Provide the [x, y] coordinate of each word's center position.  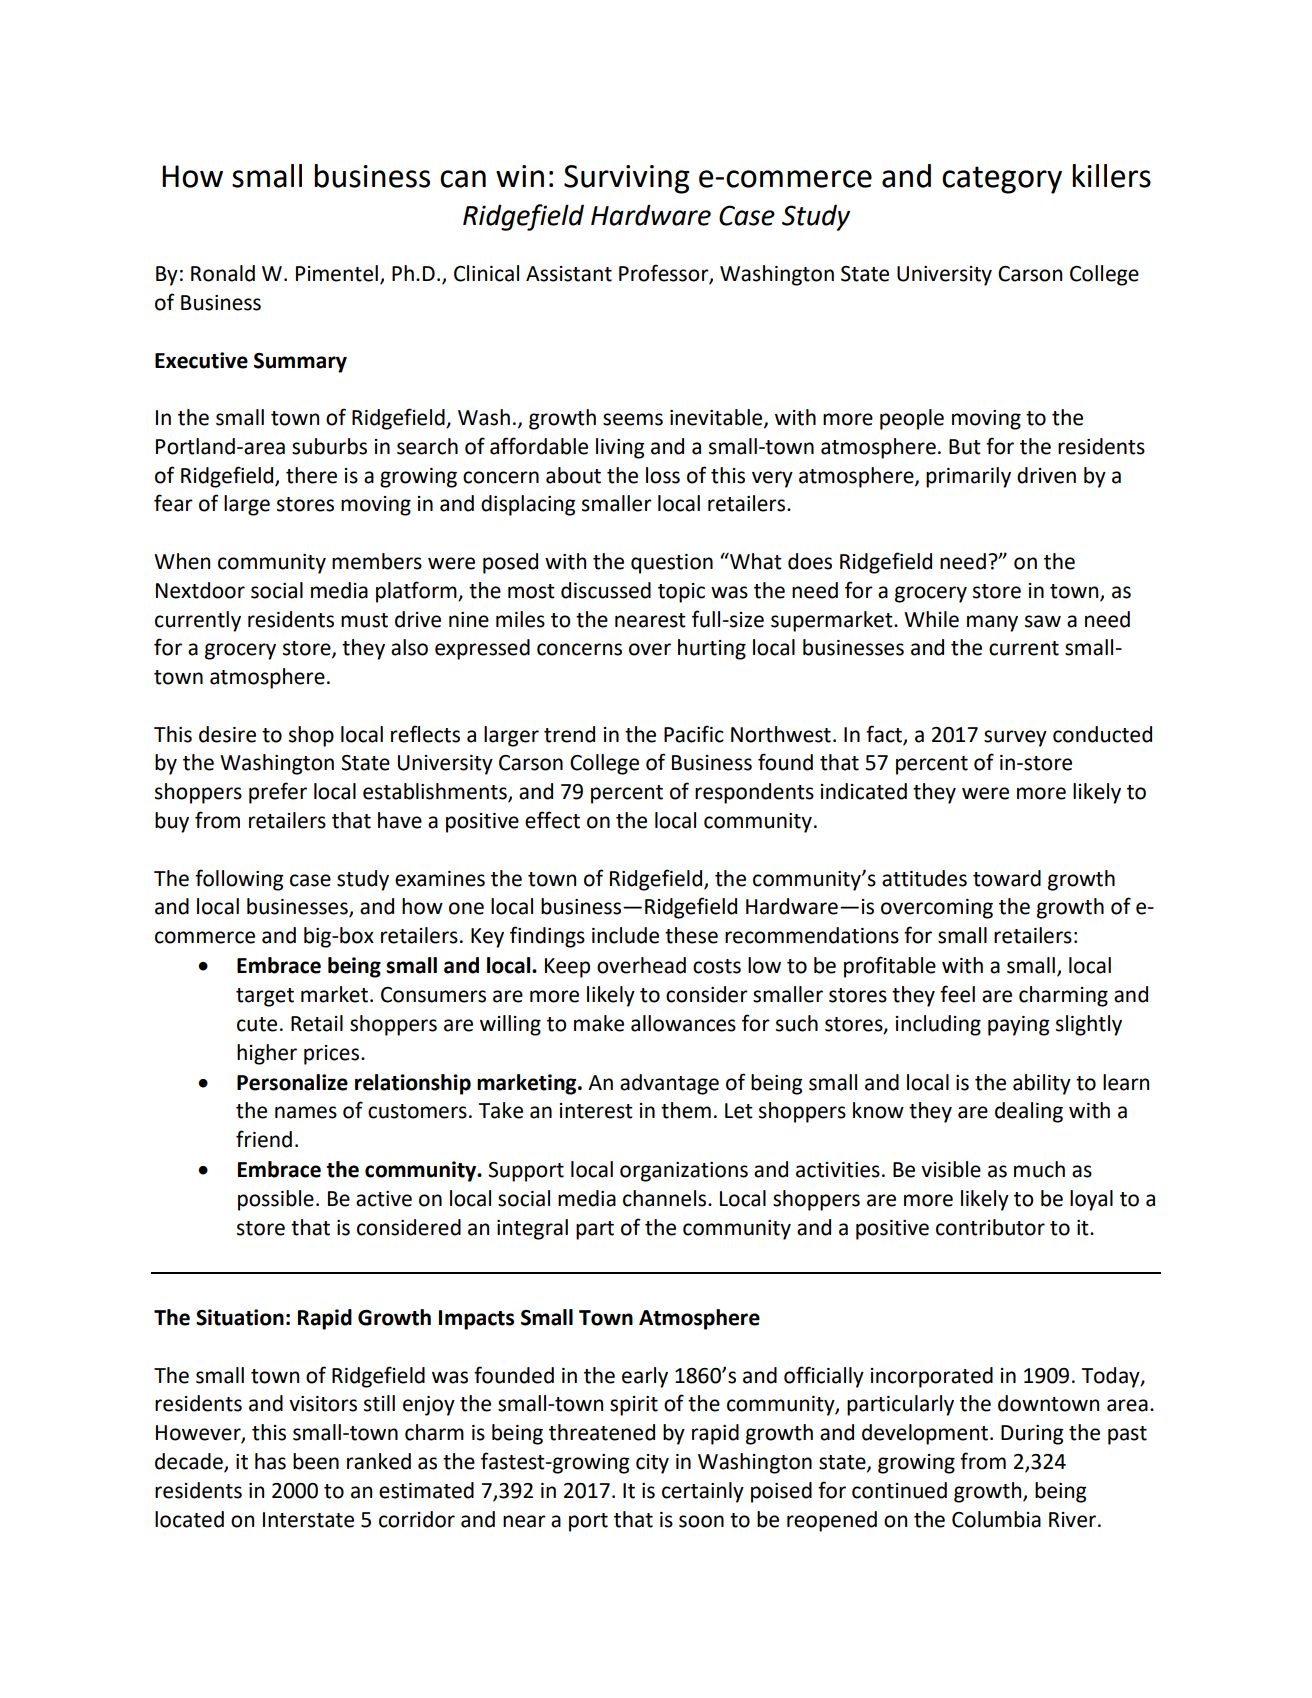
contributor [990, 1227]
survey [1015, 738]
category [1002, 180]
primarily [968, 477]
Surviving [627, 179]
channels [666, 1198]
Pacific [694, 734]
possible [276, 1200]
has [270, 1461]
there [311, 475]
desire [227, 734]
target [265, 997]
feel [957, 994]
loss [663, 475]
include [625, 935]
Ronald [223, 273]
